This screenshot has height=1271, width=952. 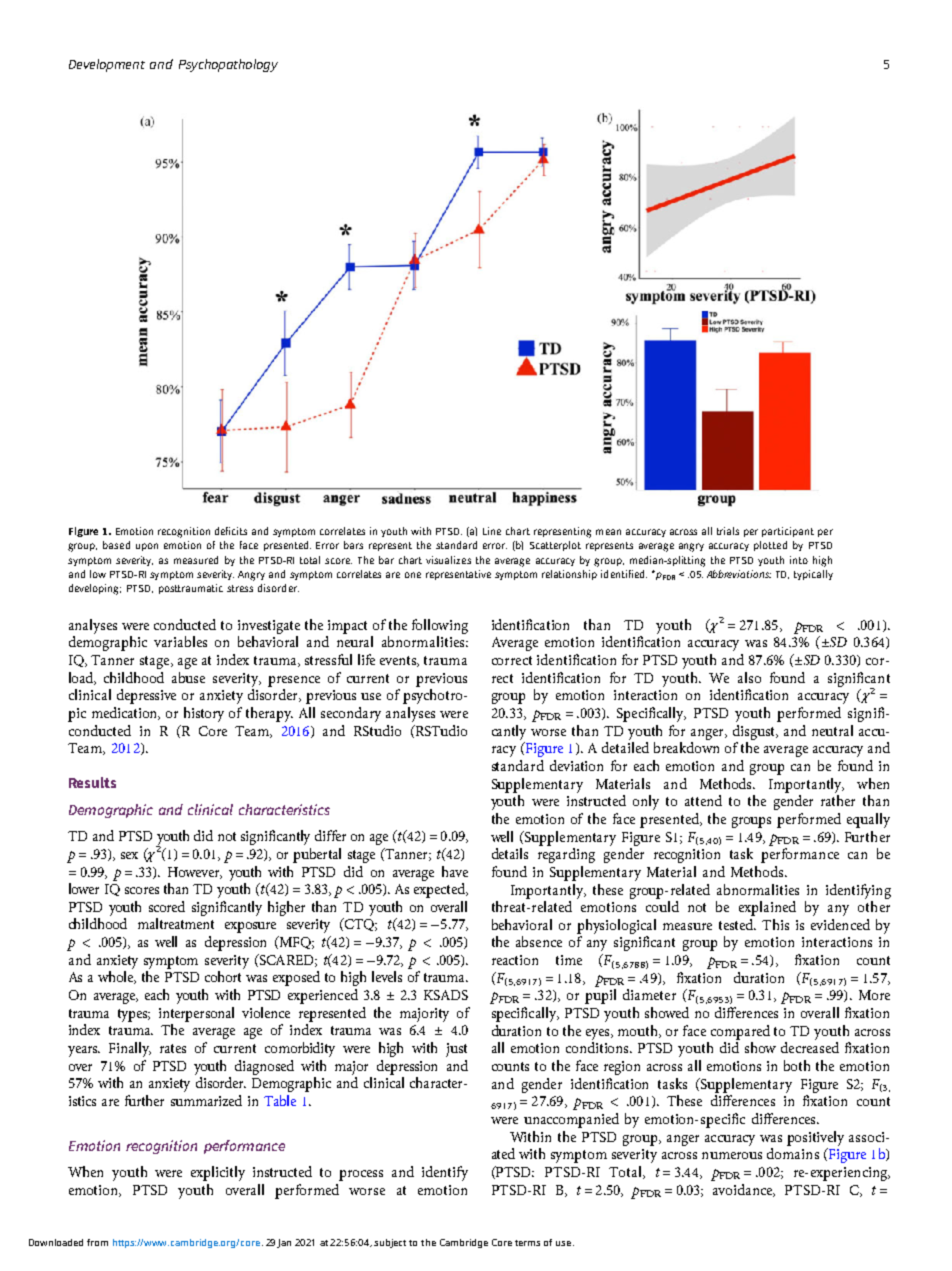 What do you see at coordinates (527, 1243) in the screenshot?
I see `terms` at bounding box center [527, 1243].
